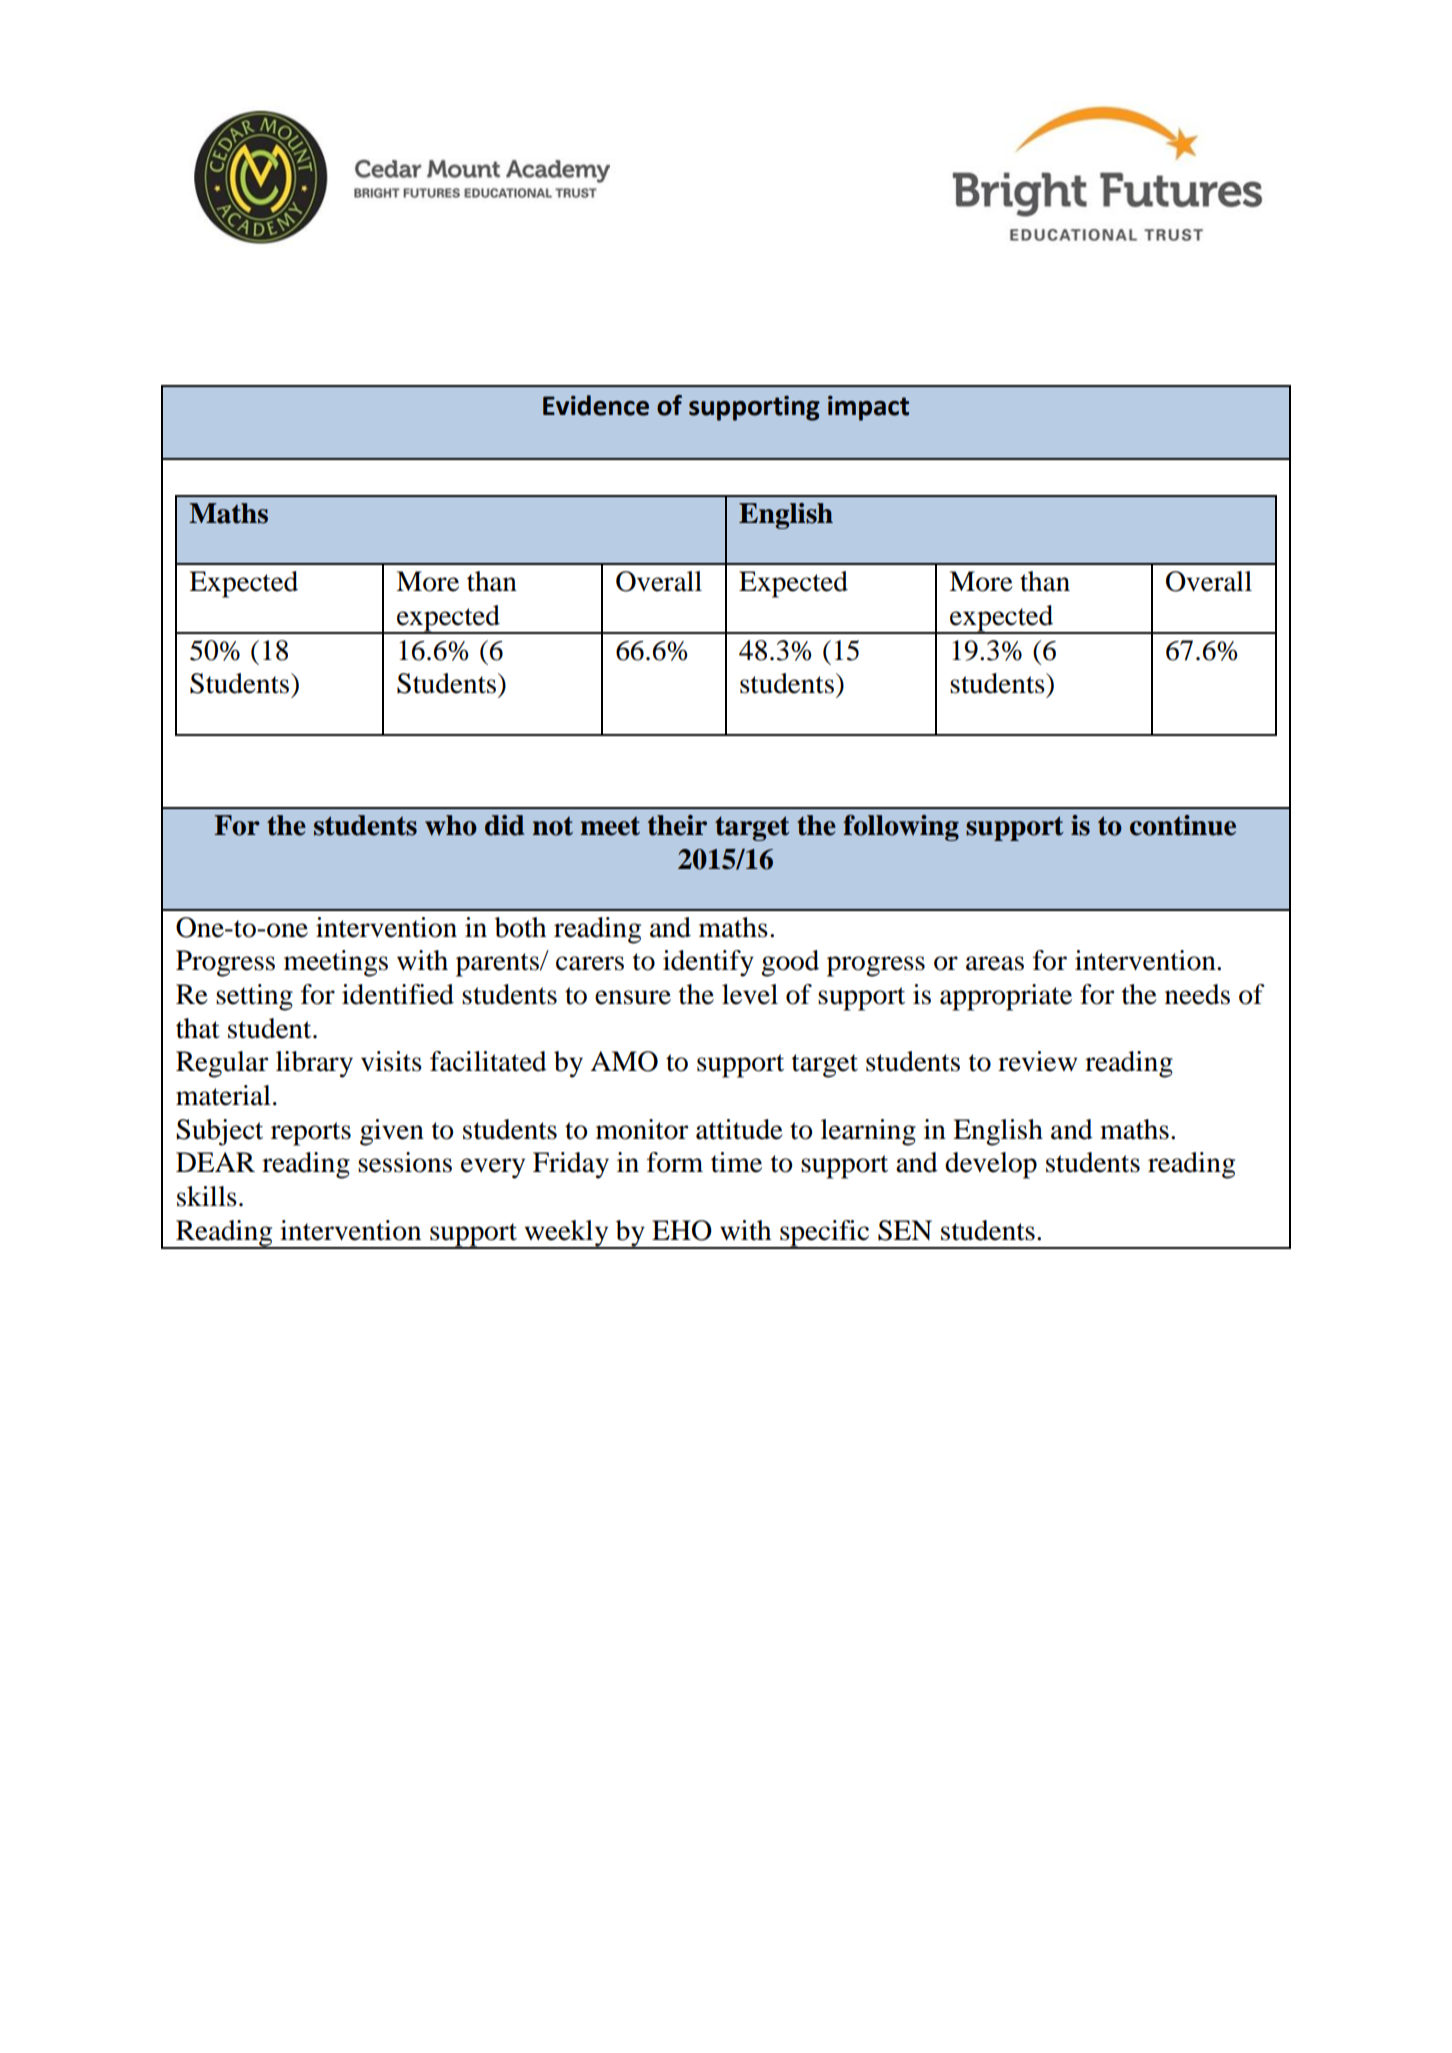  Describe the element at coordinates (207, 1196) in the screenshot. I see `skills` at that location.
